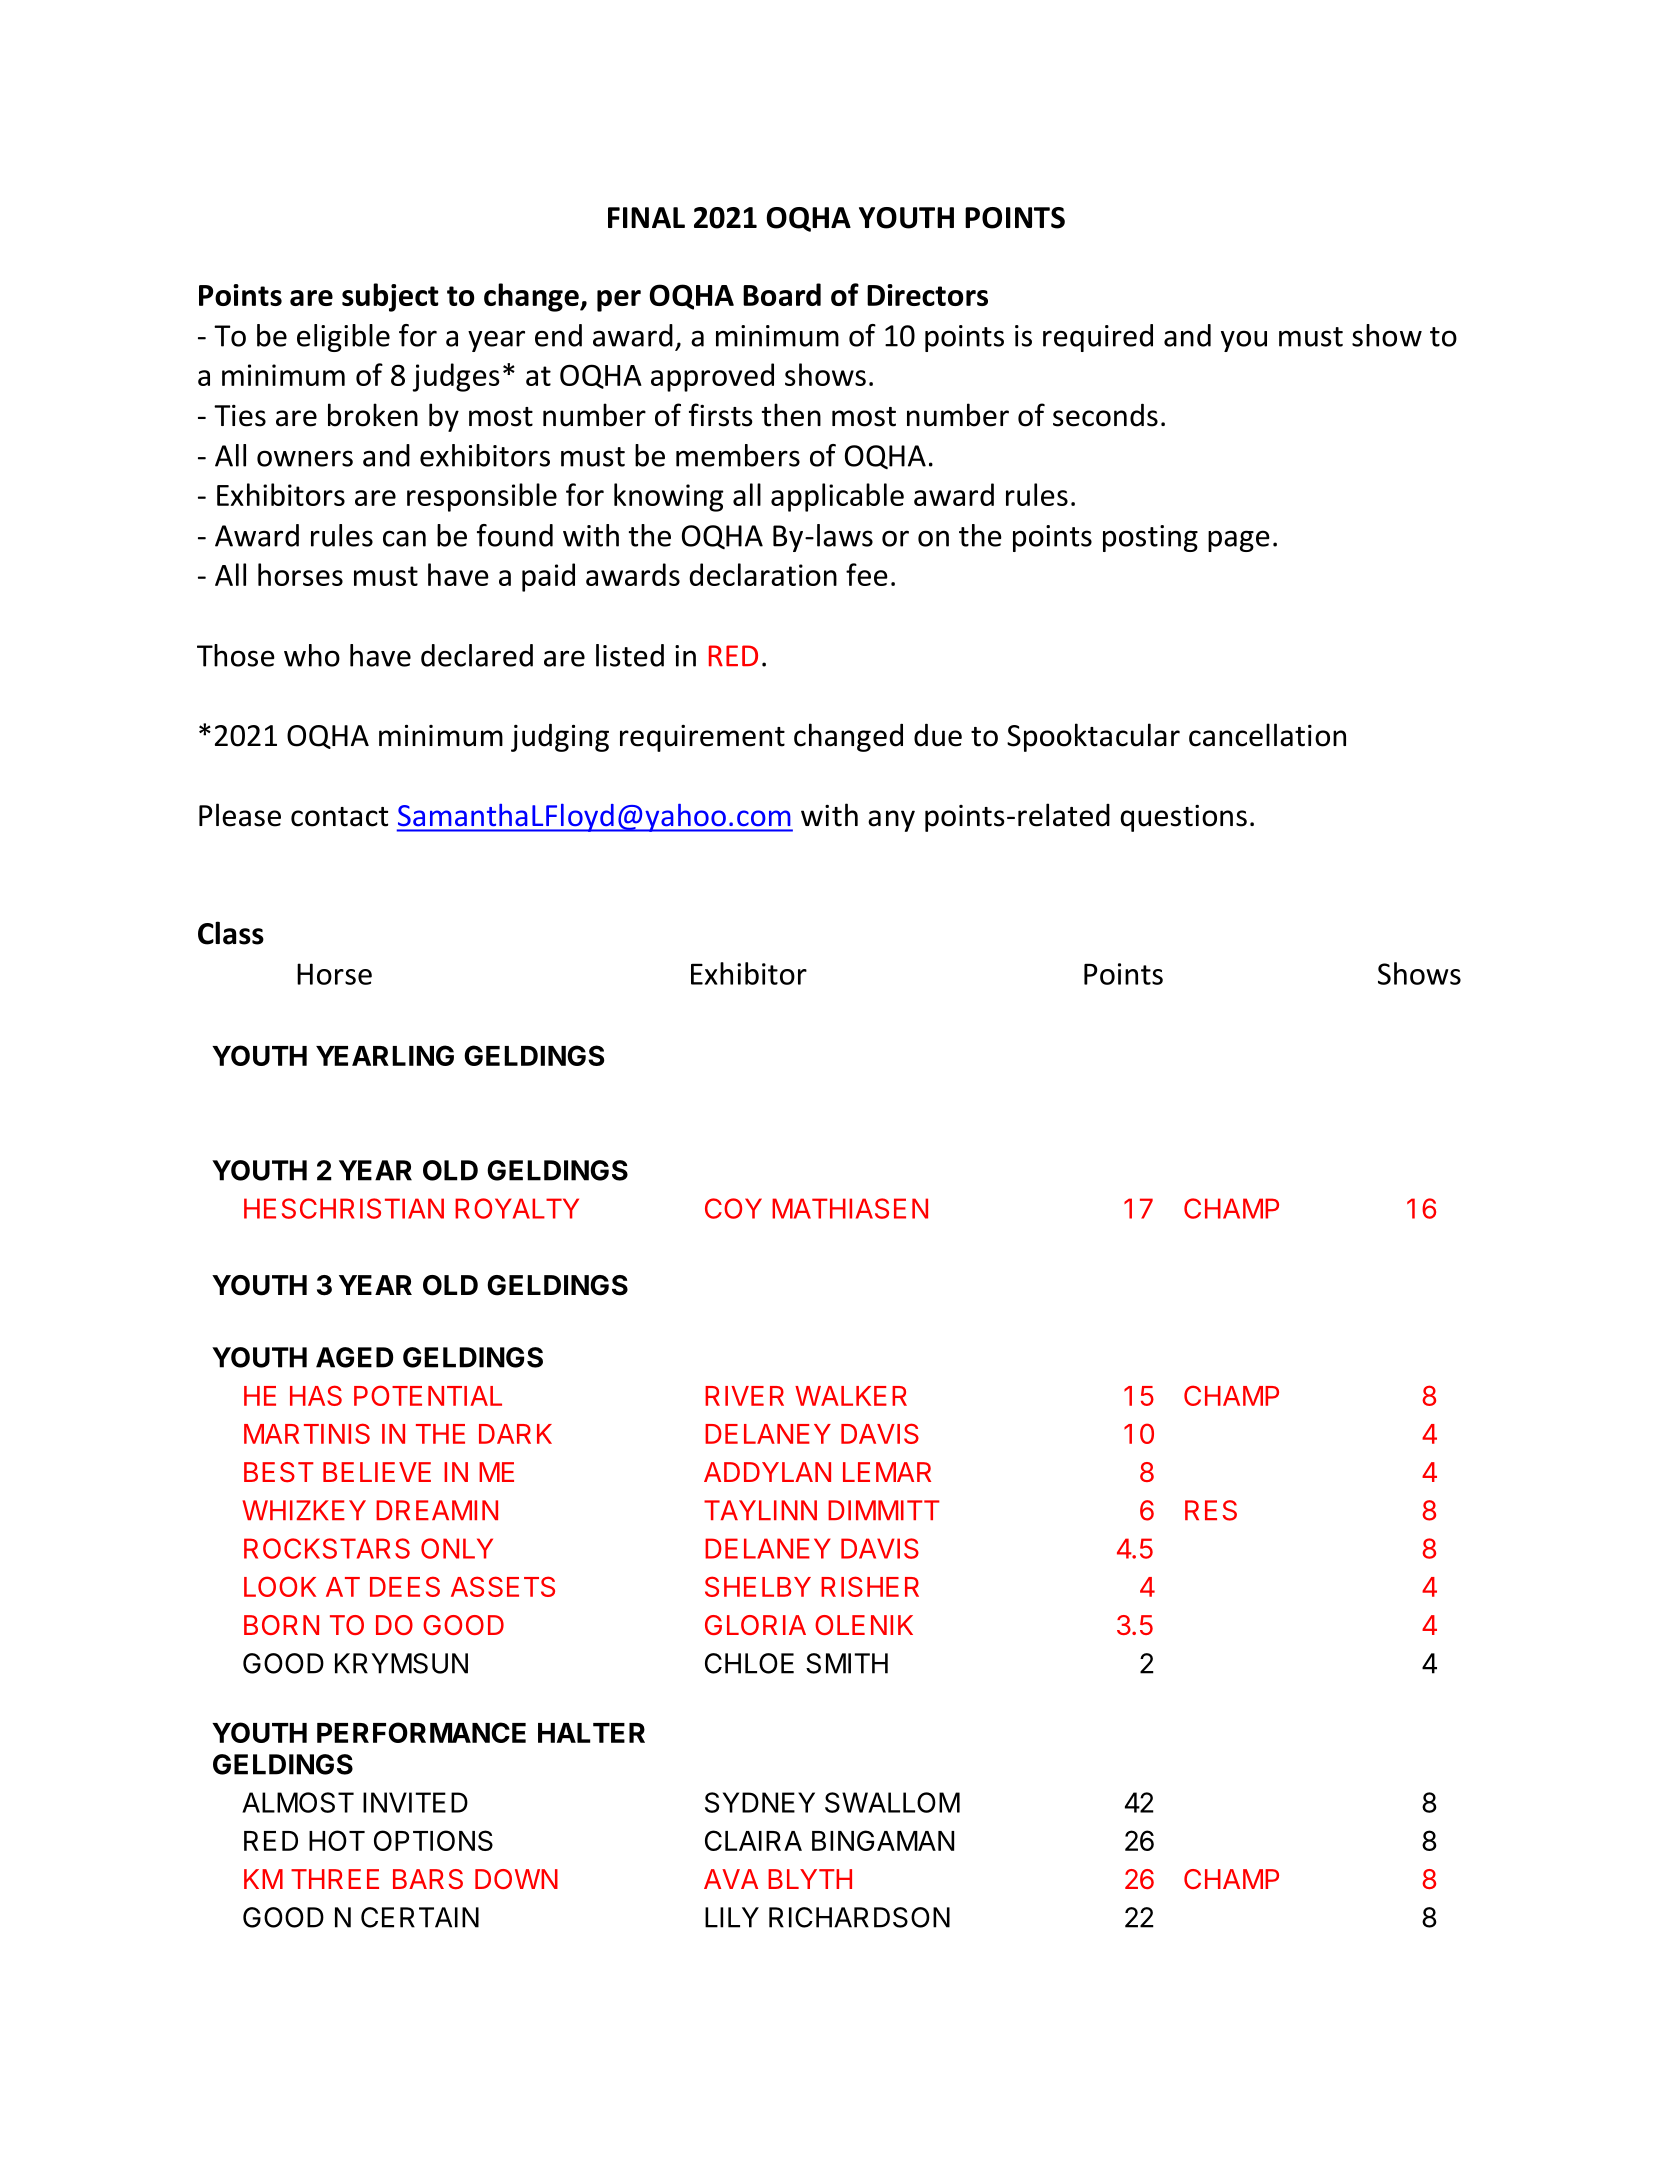 This image has width=1671, height=2162. I want to click on AVA, so click(731, 1879).
